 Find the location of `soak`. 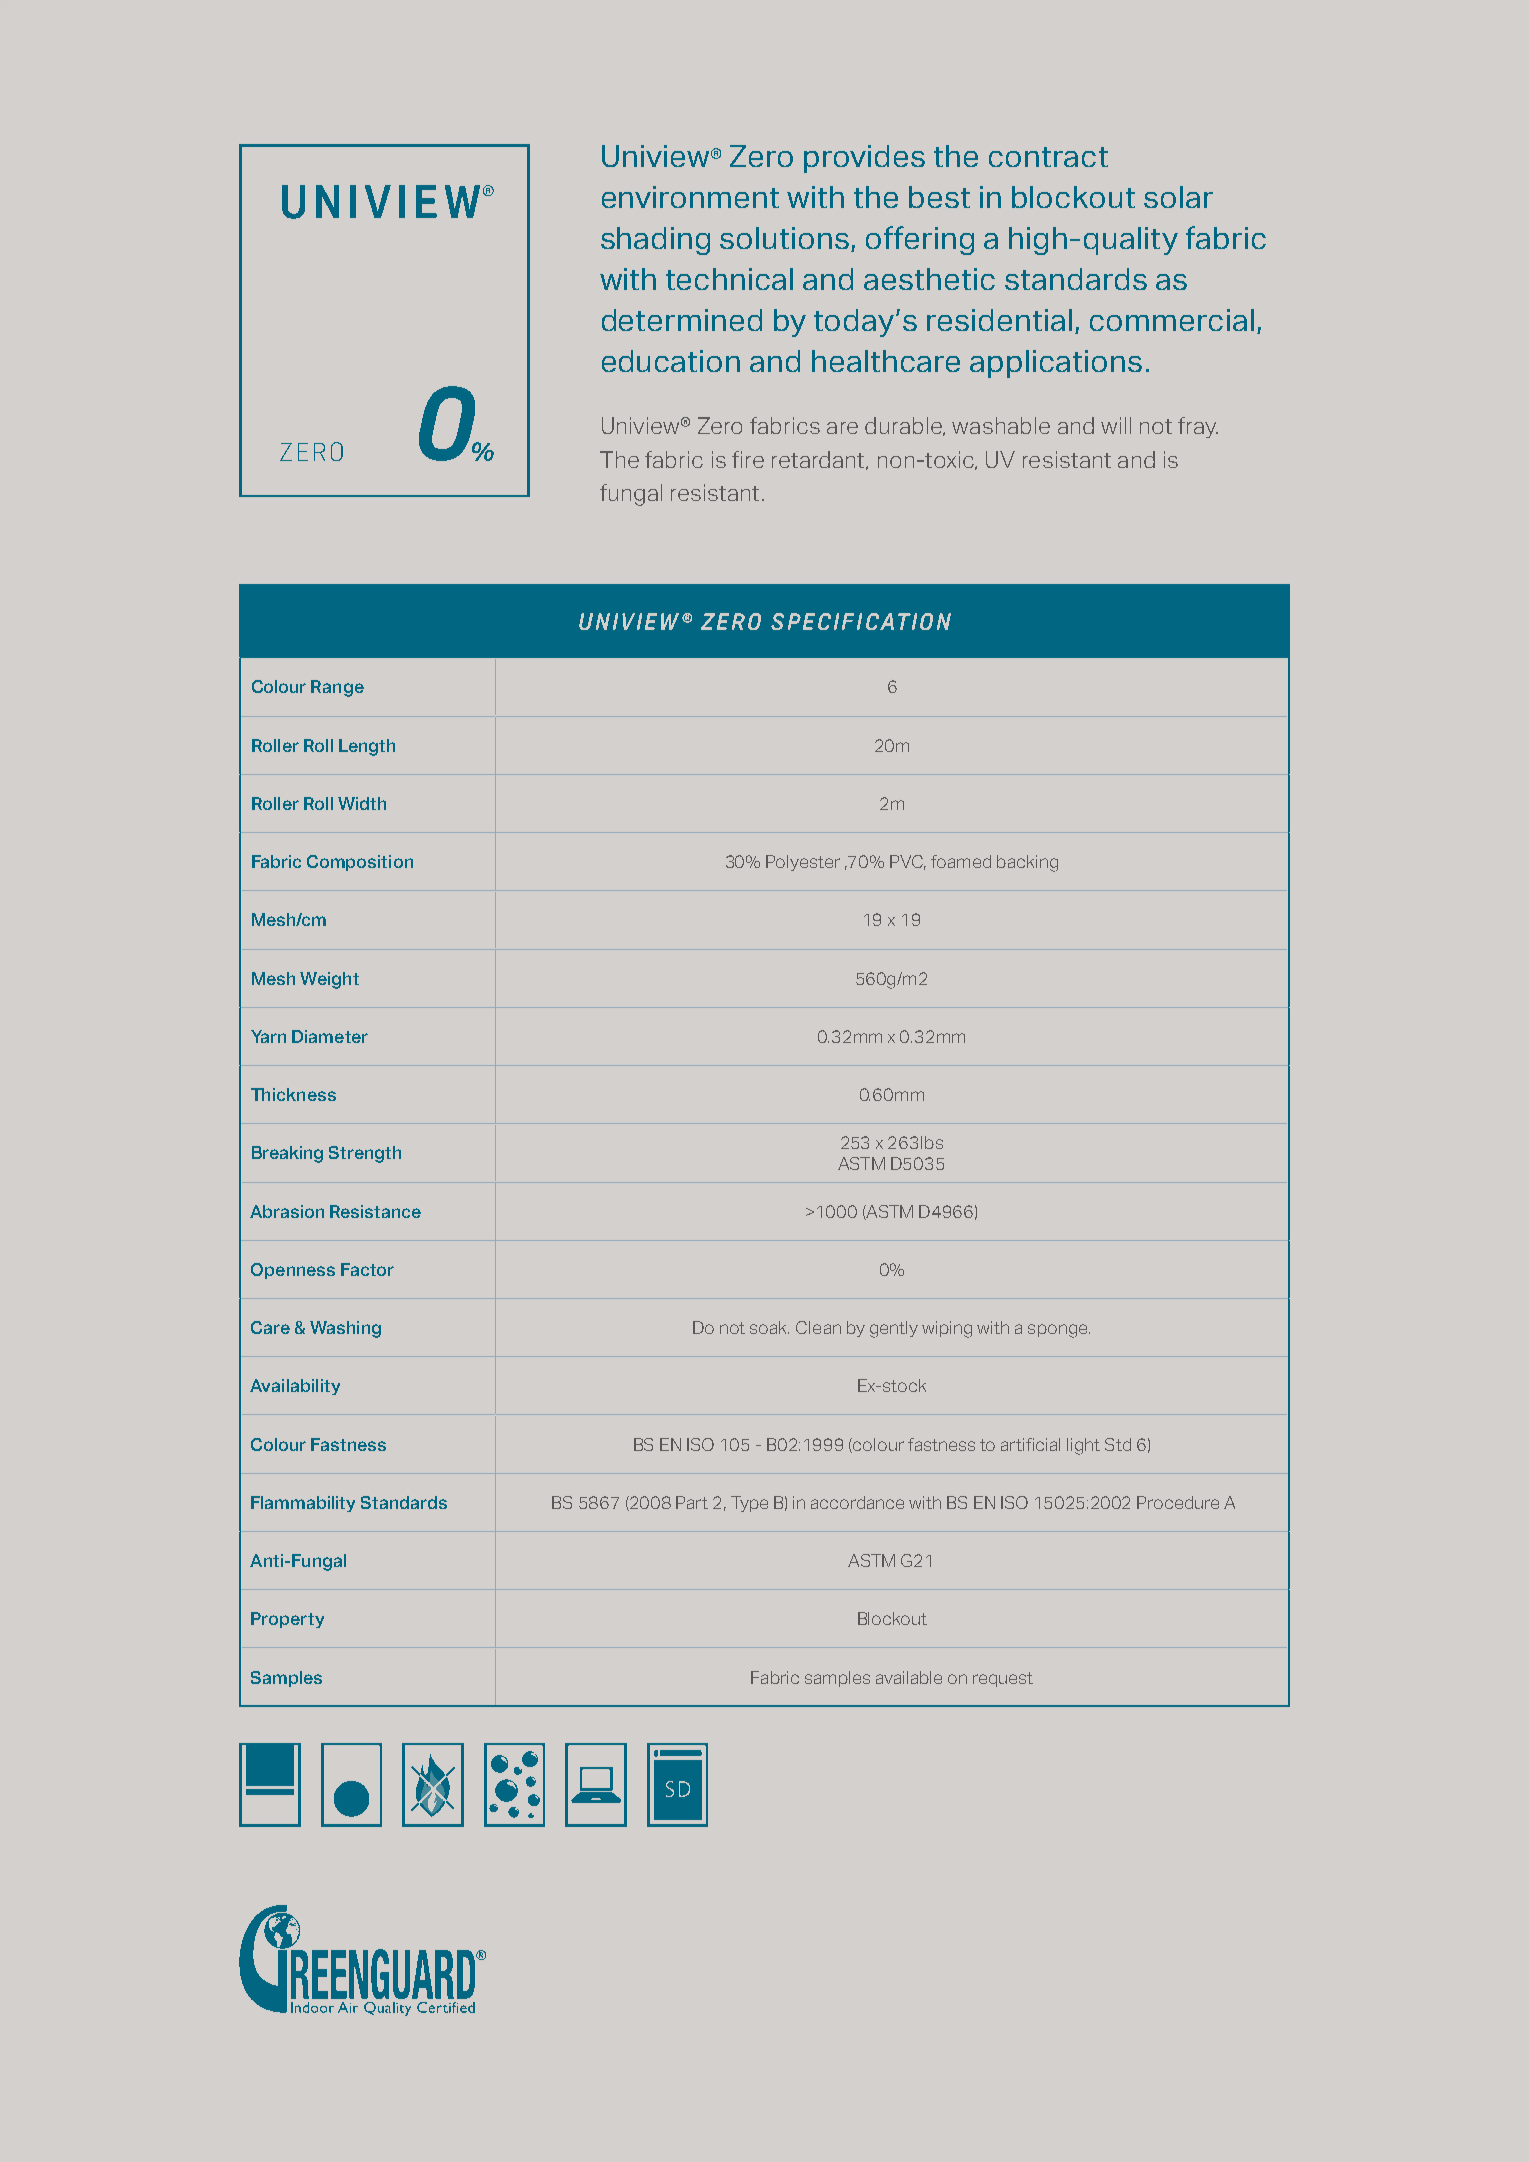

soak is located at coordinates (769, 1327).
